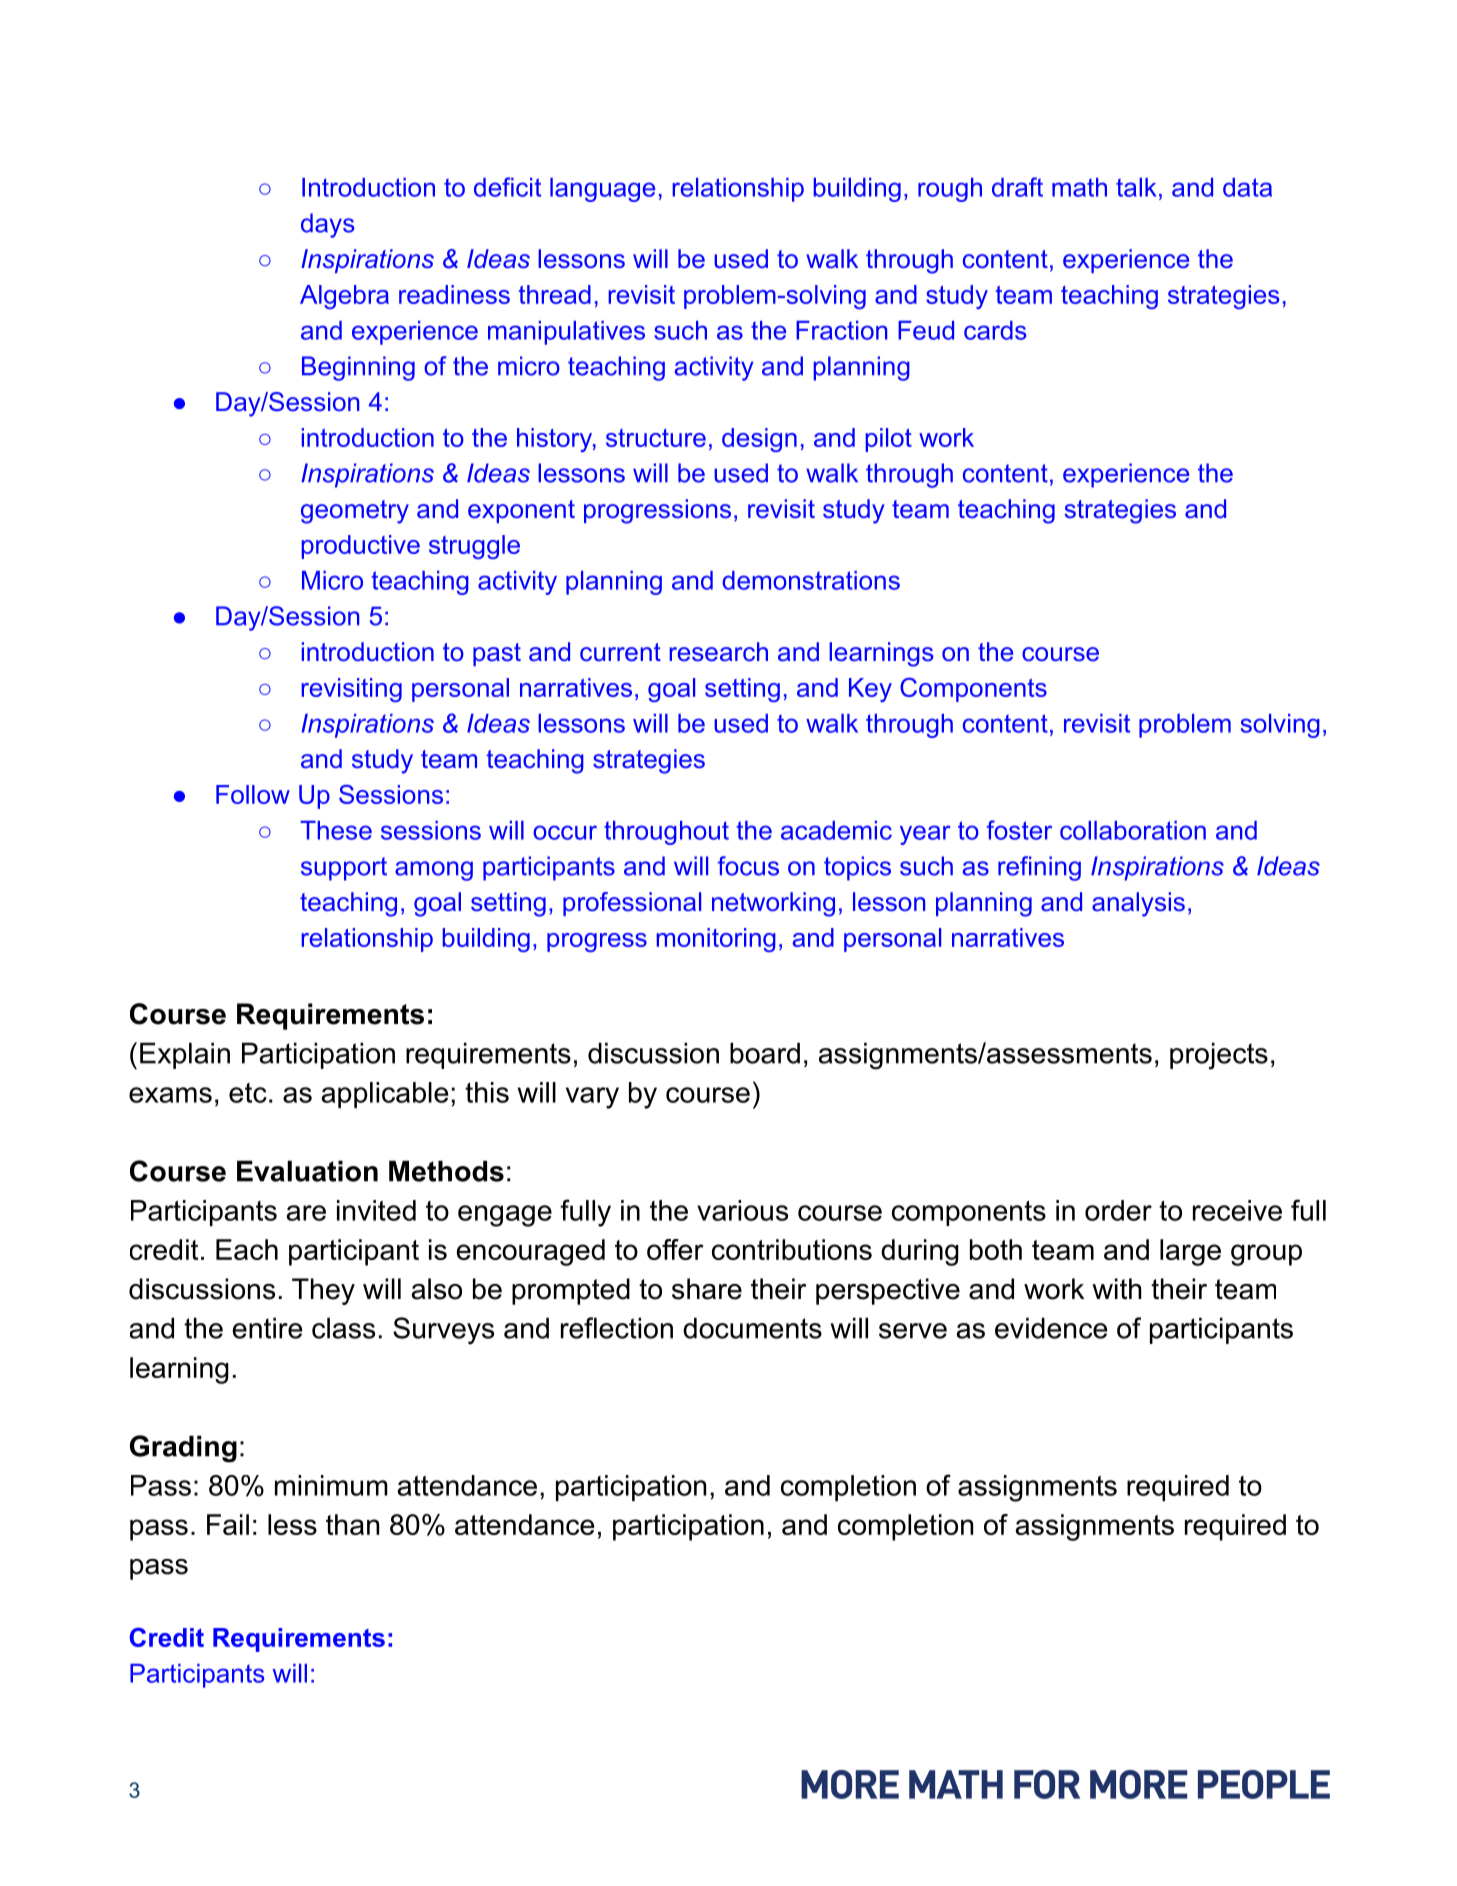 Image resolution: width=1457 pixels, height=1886 pixels. What do you see at coordinates (1136, 187) in the screenshot?
I see `talk` at bounding box center [1136, 187].
